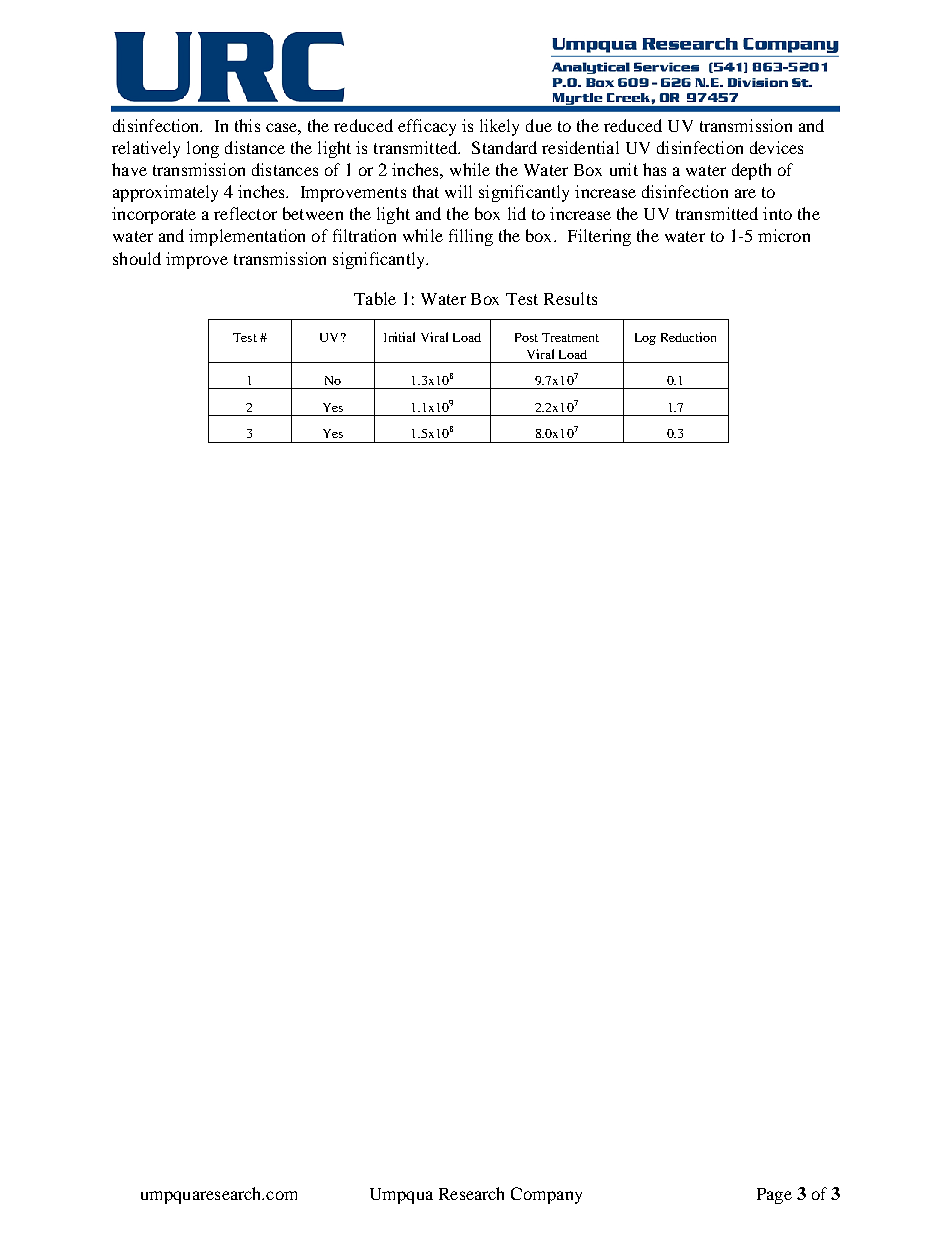 Image resolution: width=952 pixels, height=1233 pixels. What do you see at coordinates (570, 337) in the screenshot?
I see `Treatment` at bounding box center [570, 337].
